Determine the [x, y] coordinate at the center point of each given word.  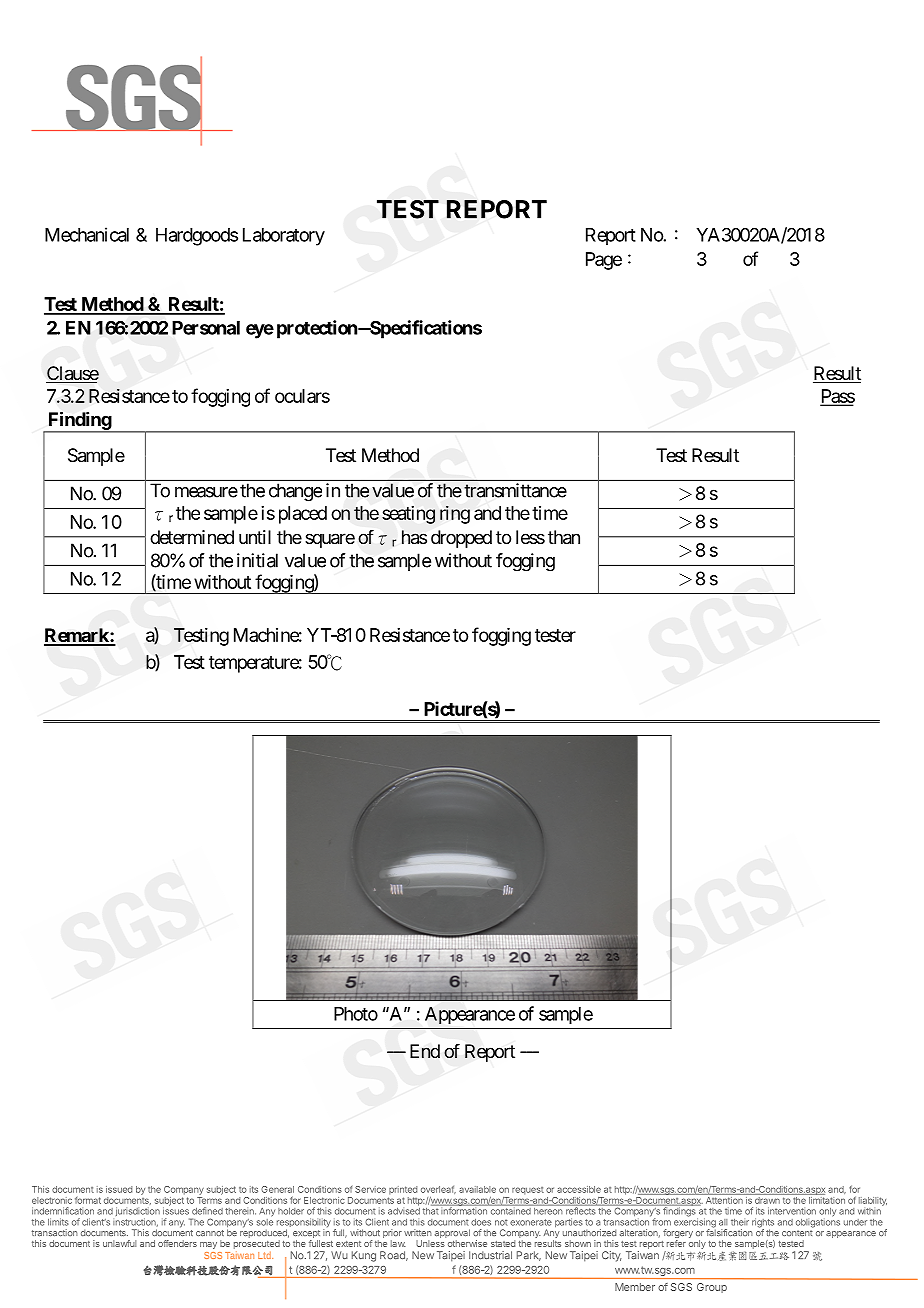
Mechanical [87, 234]
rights [763, 1224]
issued [119, 1189]
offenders [177, 1243]
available [477, 1189]
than [564, 537]
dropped [461, 539]
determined [192, 537]
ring [455, 515]
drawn [767, 1201]
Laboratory [284, 237]
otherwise [467, 1243]
